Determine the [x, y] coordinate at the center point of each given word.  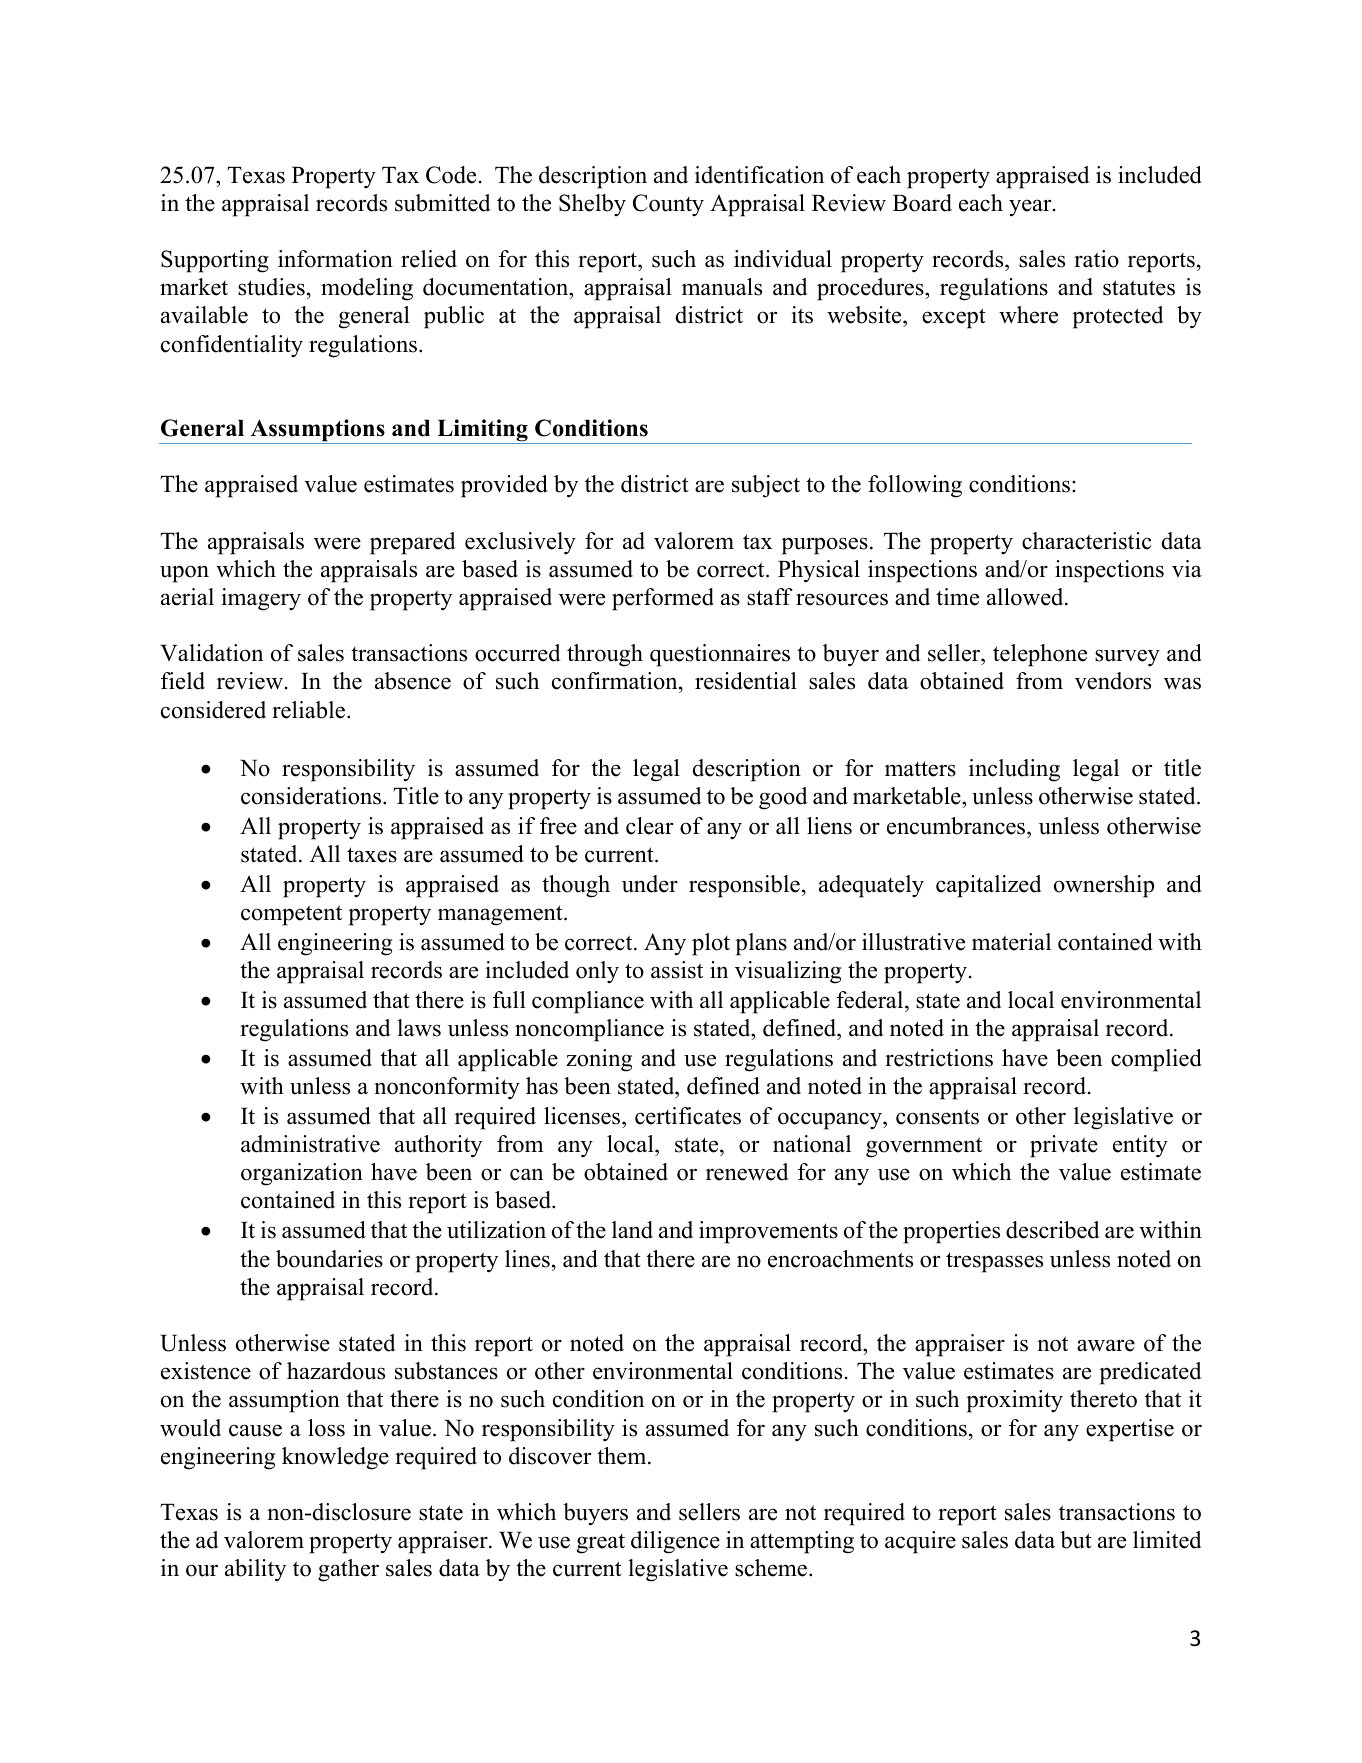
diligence [675, 1542]
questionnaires [720, 655]
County [668, 205]
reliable [310, 710]
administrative [310, 1144]
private [1064, 1146]
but [1076, 1540]
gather [348, 1570]
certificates [688, 1116]
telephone [1040, 655]
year [1031, 208]
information [335, 259]
